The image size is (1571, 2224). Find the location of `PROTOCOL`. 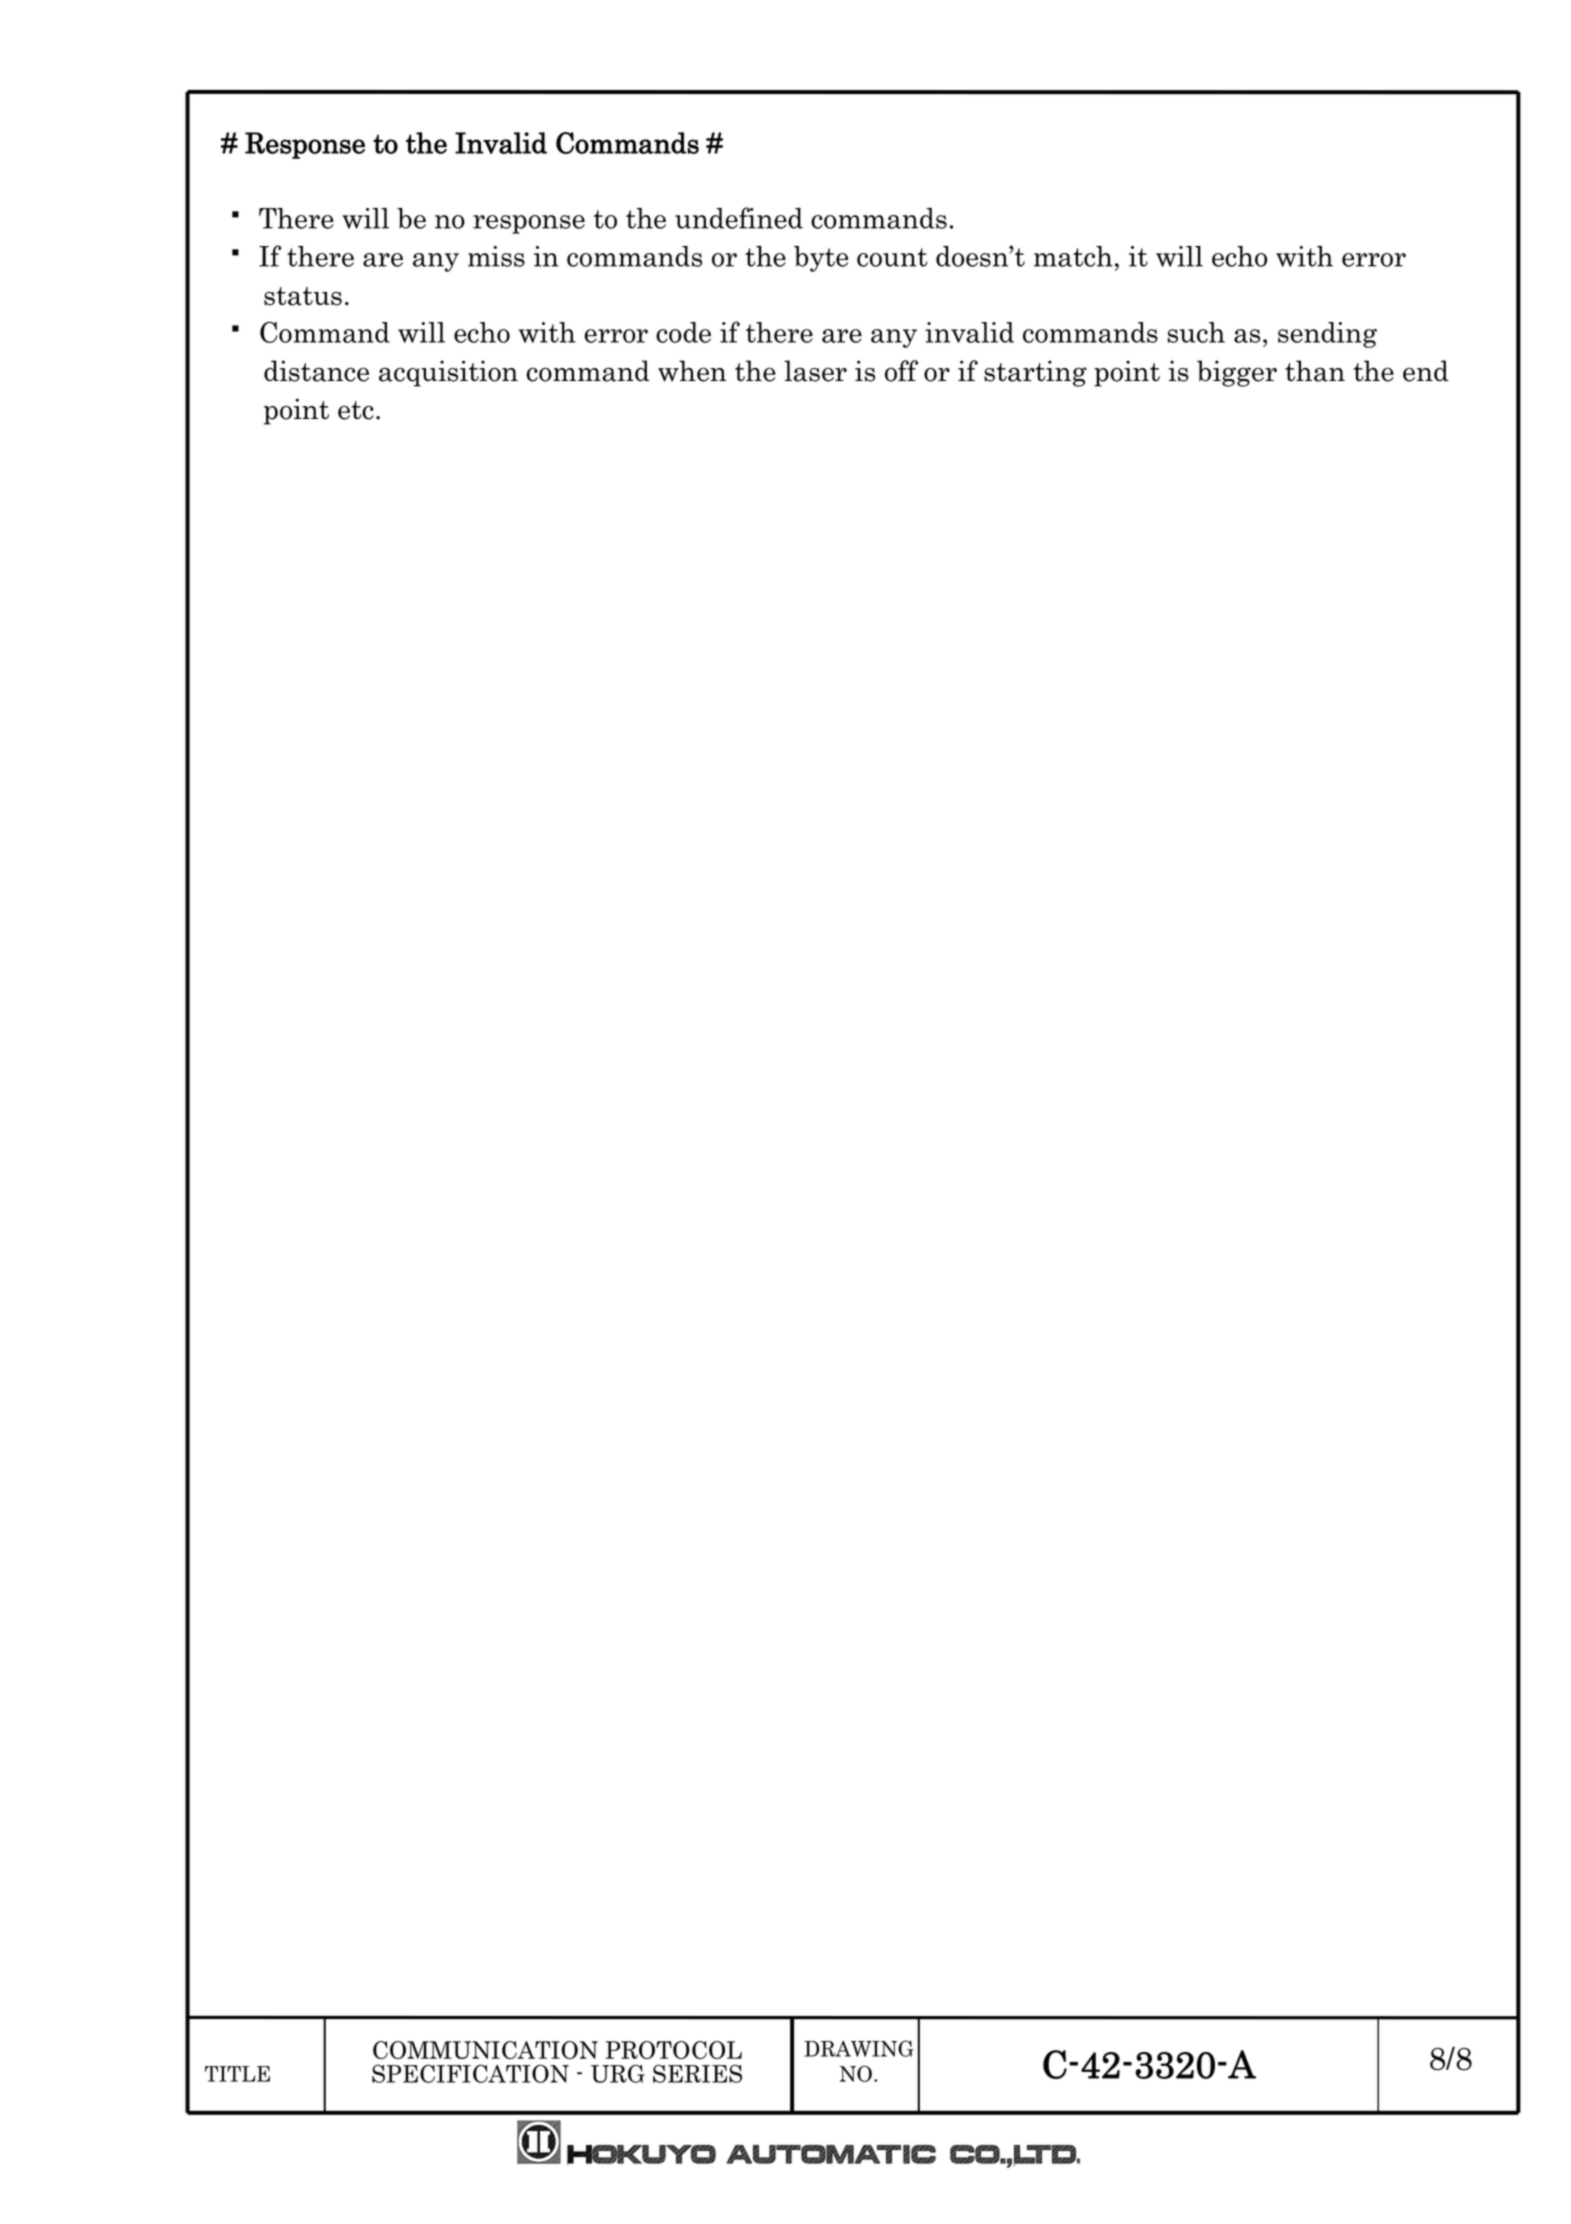

PROTOCOL is located at coordinates (674, 2050).
